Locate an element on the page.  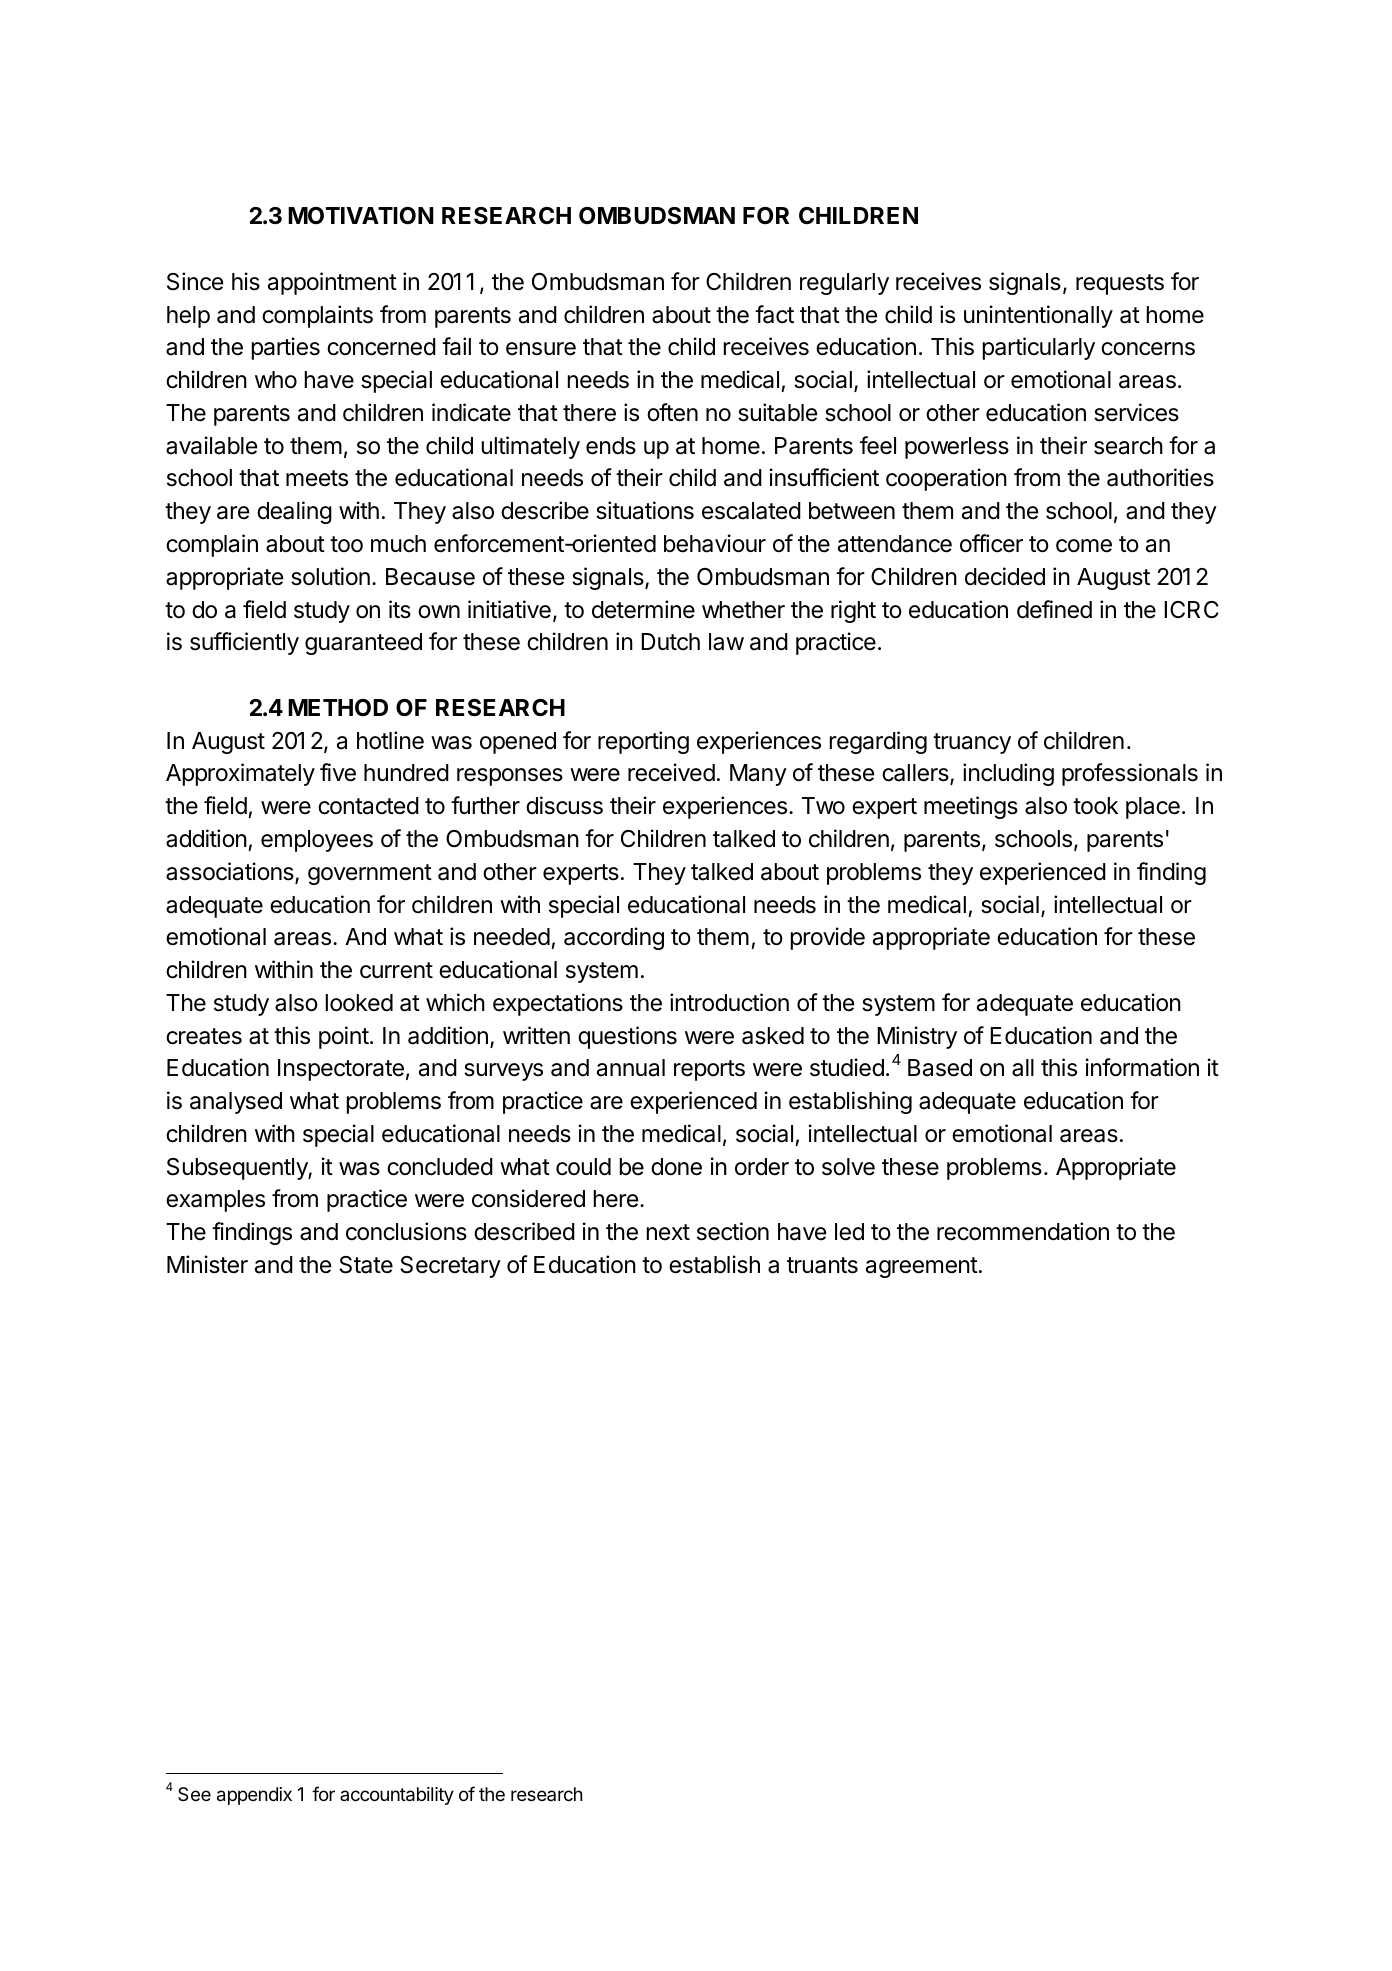
introduction is located at coordinates (729, 1002).
